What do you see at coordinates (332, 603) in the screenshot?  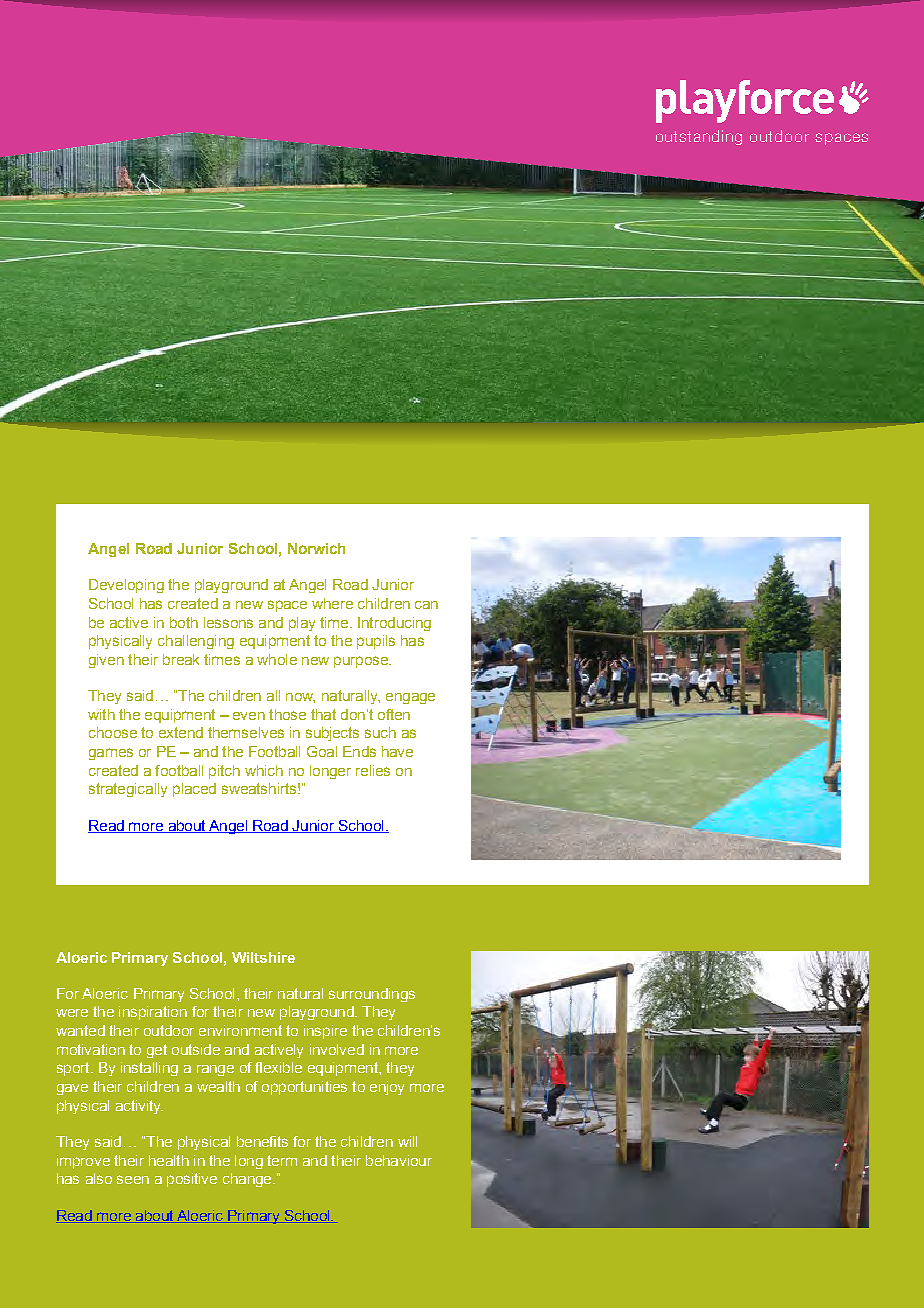 I see `where` at bounding box center [332, 603].
